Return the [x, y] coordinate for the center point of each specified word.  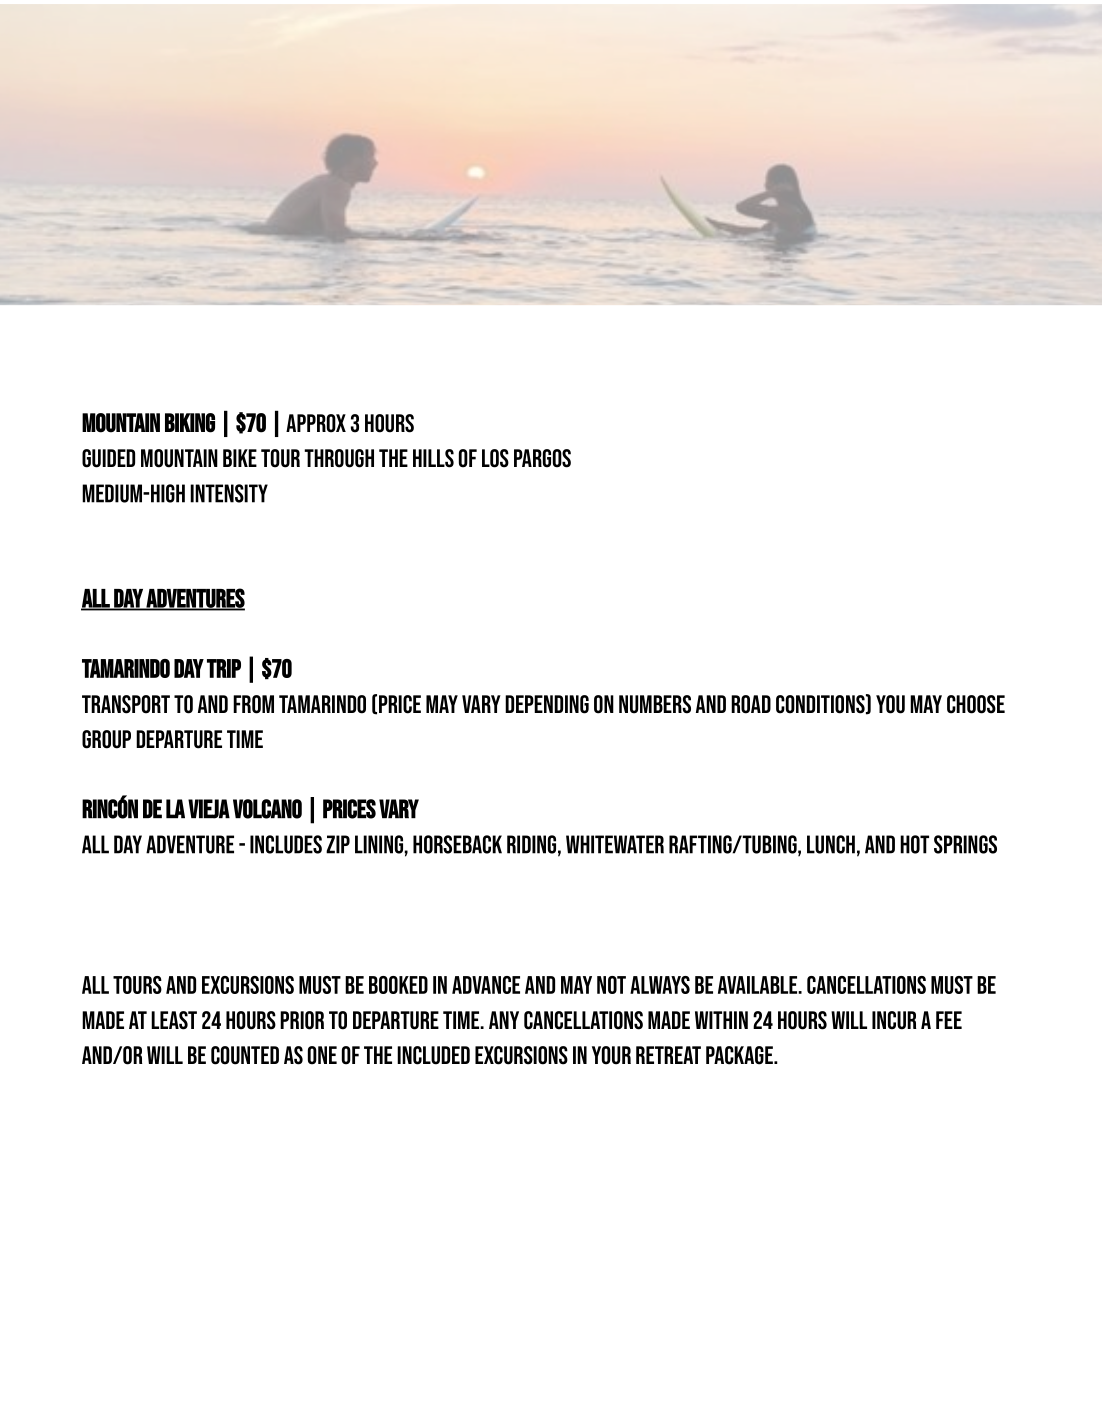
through [339, 458]
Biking [190, 423]
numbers [655, 704]
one [322, 1055]
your [611, 1055]
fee [949, 1020]
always [660, 985]
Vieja [209, 809]
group [106, 739]
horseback [457, 844]
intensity [229, 493]
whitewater [615, 844]
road [751, 704]
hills [433, 458]
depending [547, 704]
